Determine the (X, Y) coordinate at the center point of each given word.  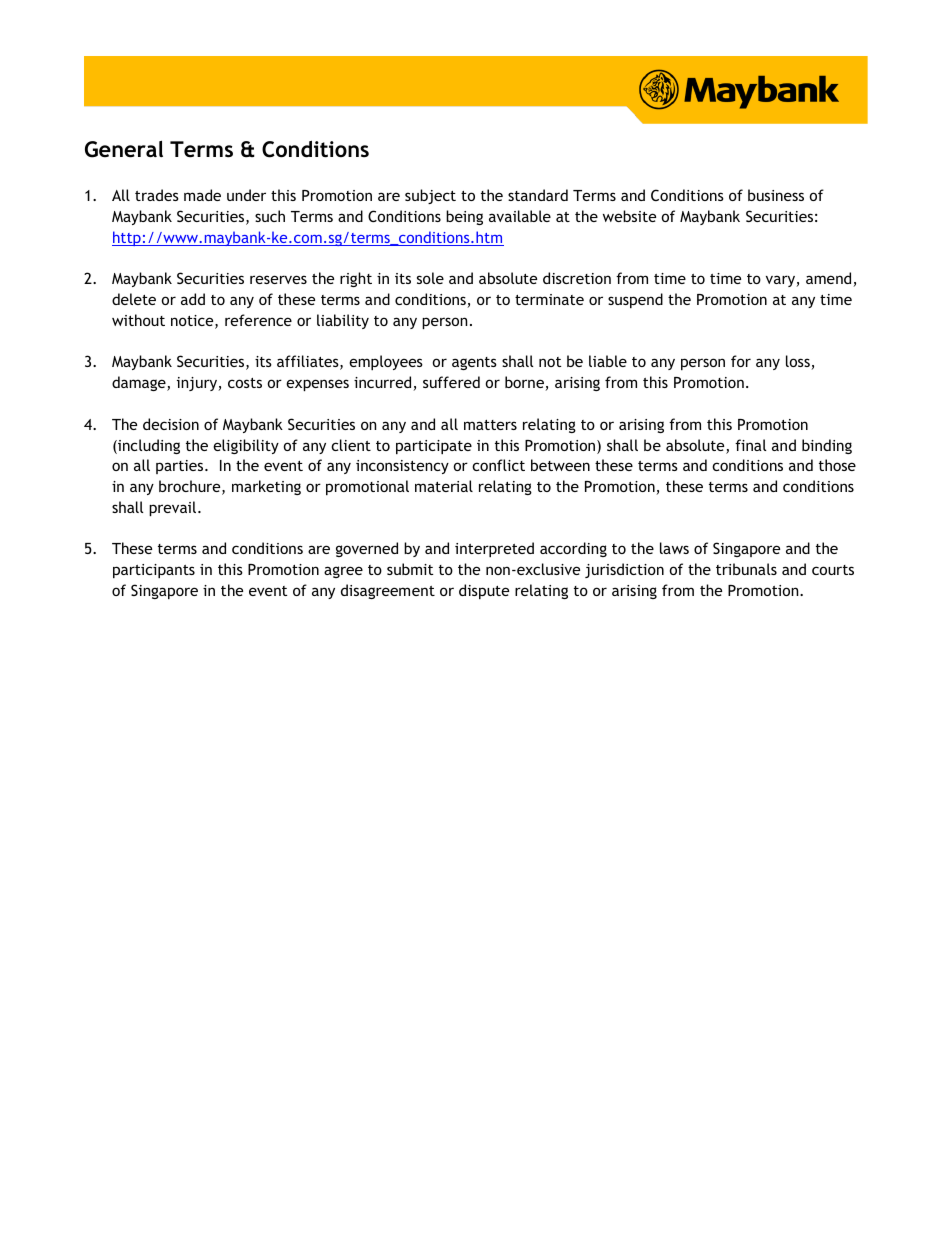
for (741, 361)
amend (830, 279)
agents (474, 363)
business (776, 195)
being (464, 217)
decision (171, 424)
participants (154, 571)
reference (258, 320)
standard (538, 195)
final (750, 445)
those (837, 465)
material (444, 486)
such (270, 216)
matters (490, 425)
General (124, 149)
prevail (174, 508)
